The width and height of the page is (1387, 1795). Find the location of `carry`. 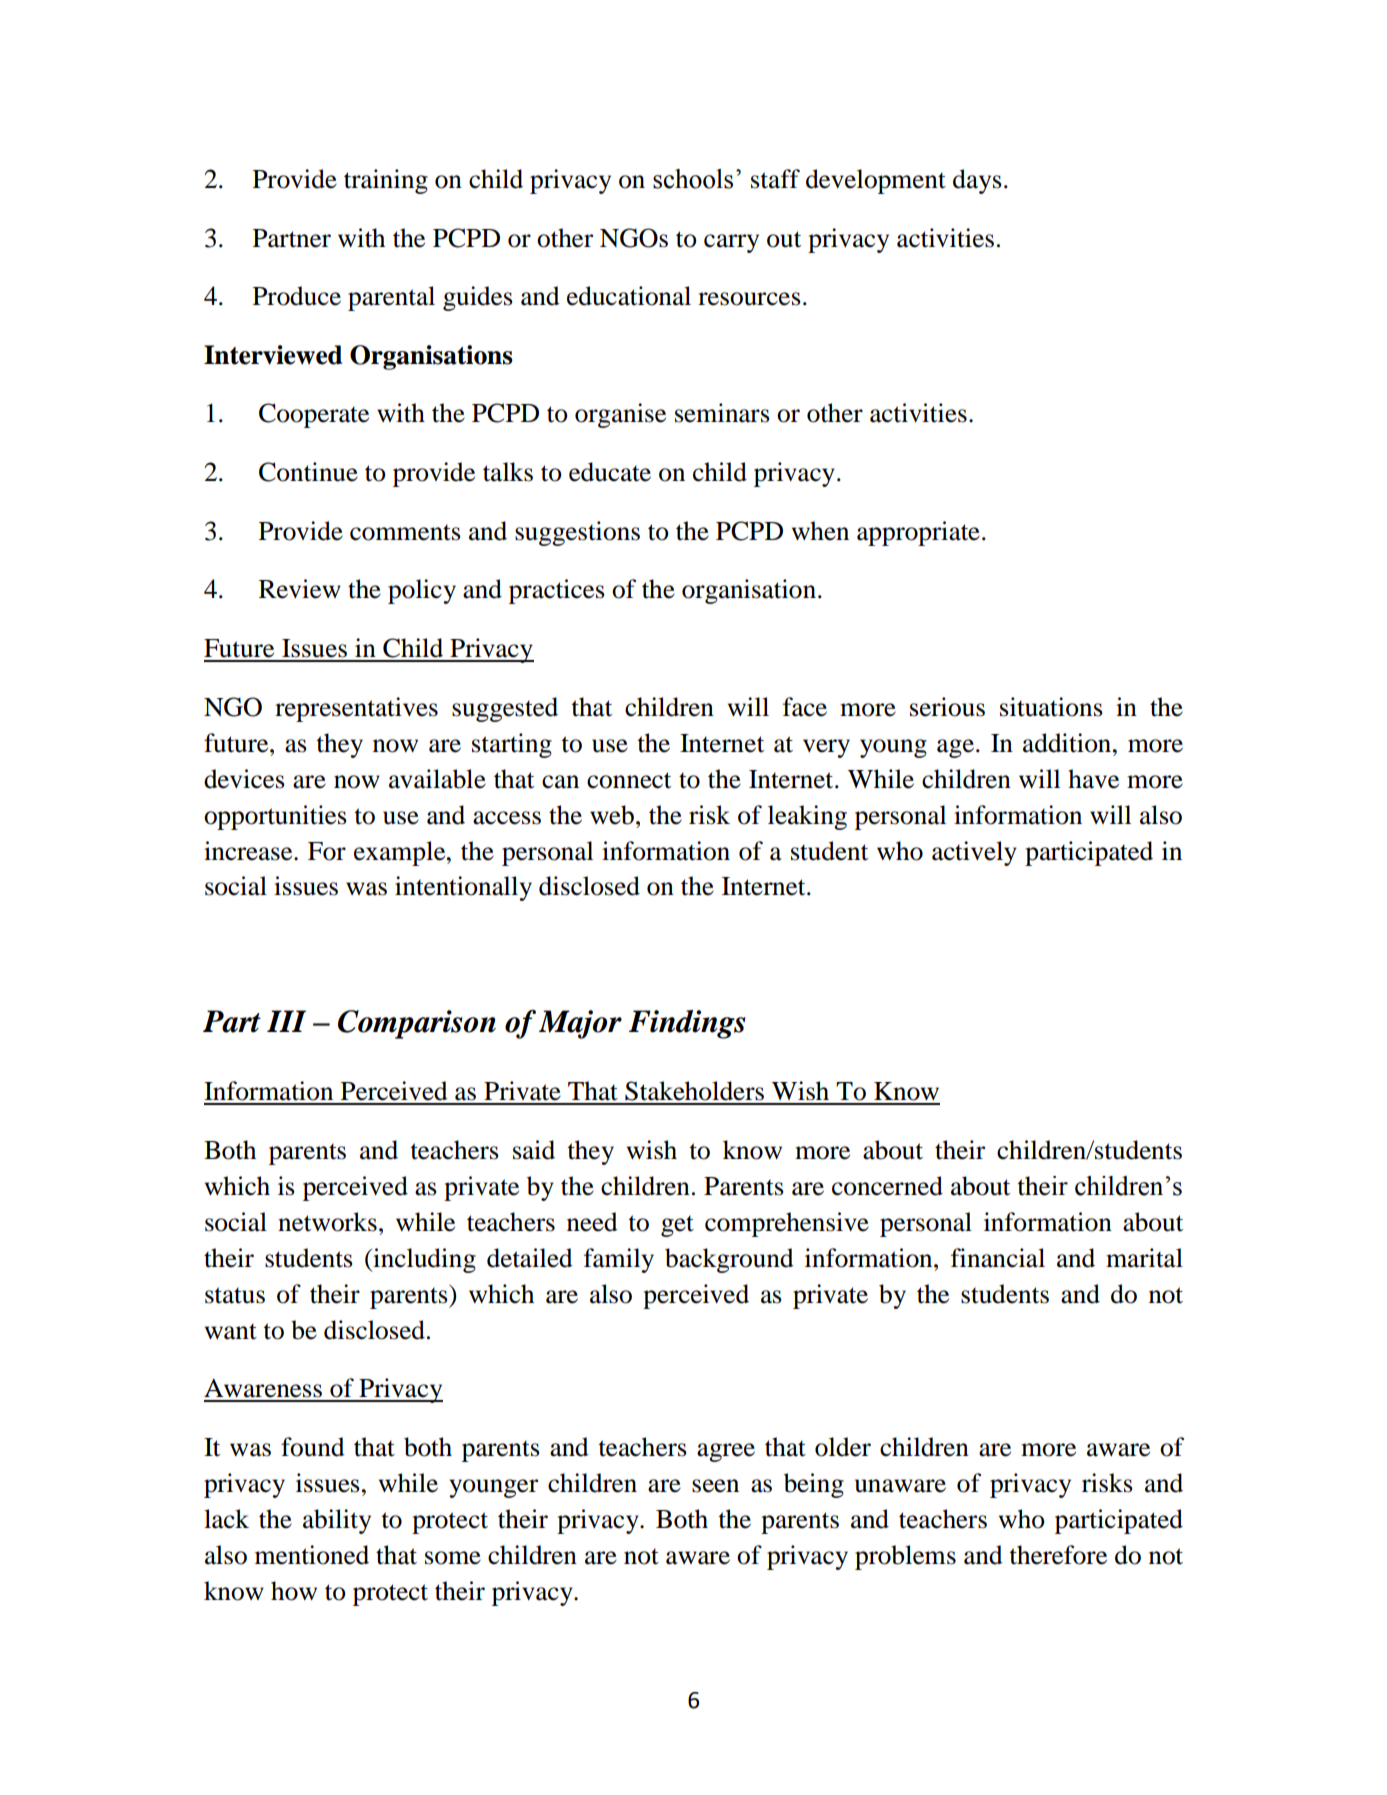

carry is located at coordinates (731, 243).
